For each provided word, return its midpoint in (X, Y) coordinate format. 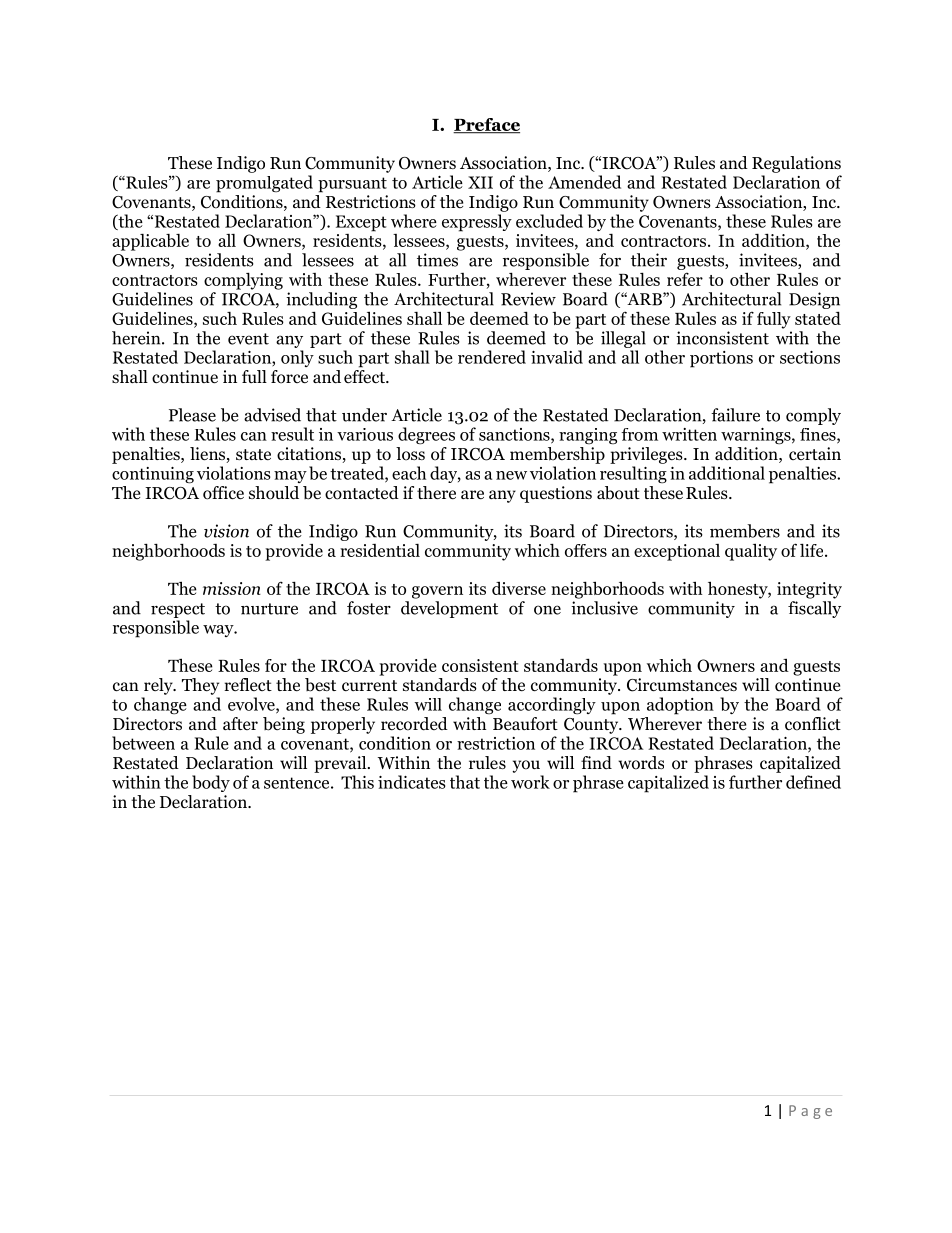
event (248, 339)
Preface (486, 125)
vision (226, 531)
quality (751, 552)
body (211, 783)
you (526, 766)
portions (721, 359)
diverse (519, 588)
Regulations (796, 164)
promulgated (264, 184)
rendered (492, 357)
